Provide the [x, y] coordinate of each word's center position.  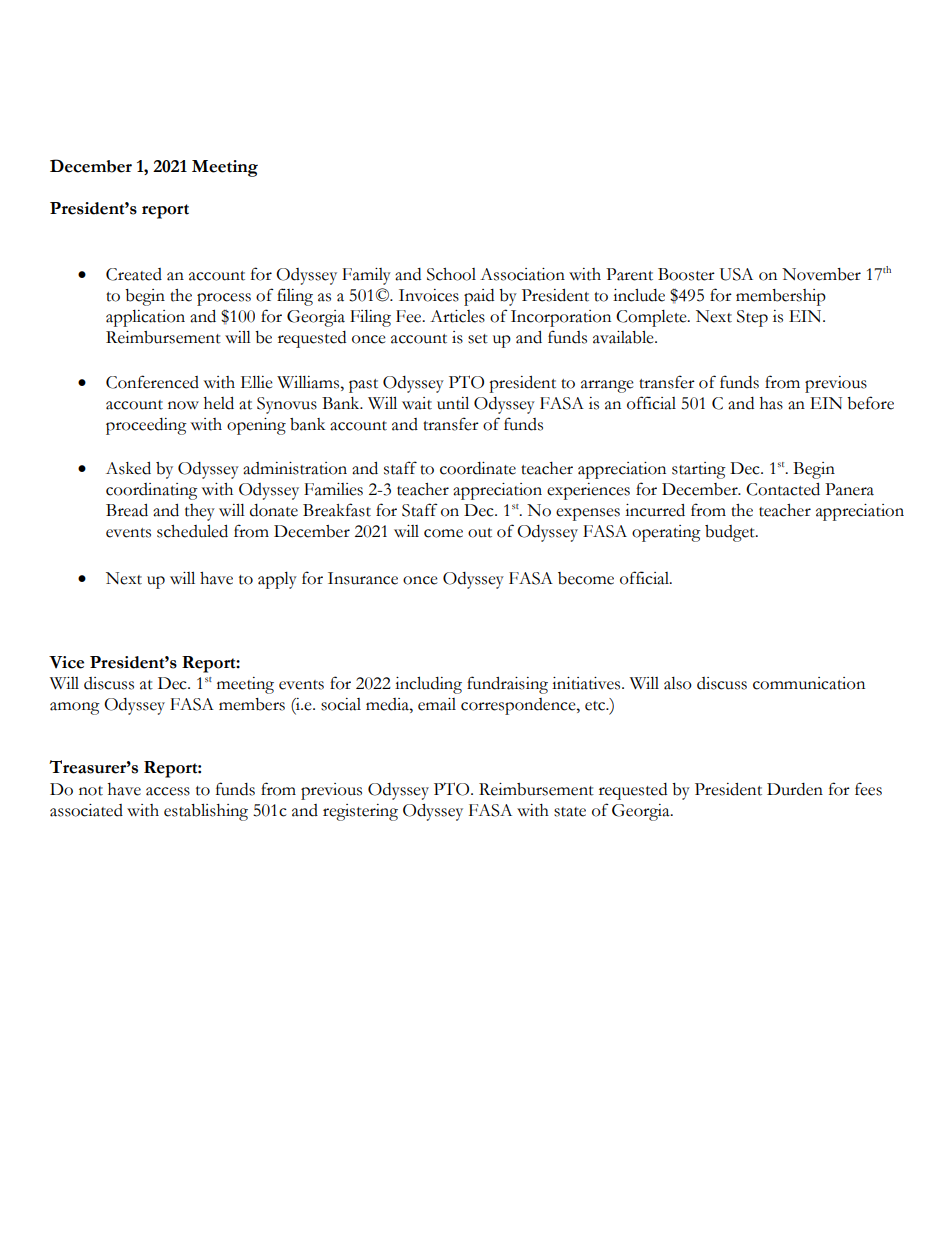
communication [809, 683]
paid [479, 297]
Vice [66, 662]
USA [736, 274]
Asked [128, 468]
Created [134, 274]
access [168, 791]
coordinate [478, 468]
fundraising [507, 685]
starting [699, 470]
